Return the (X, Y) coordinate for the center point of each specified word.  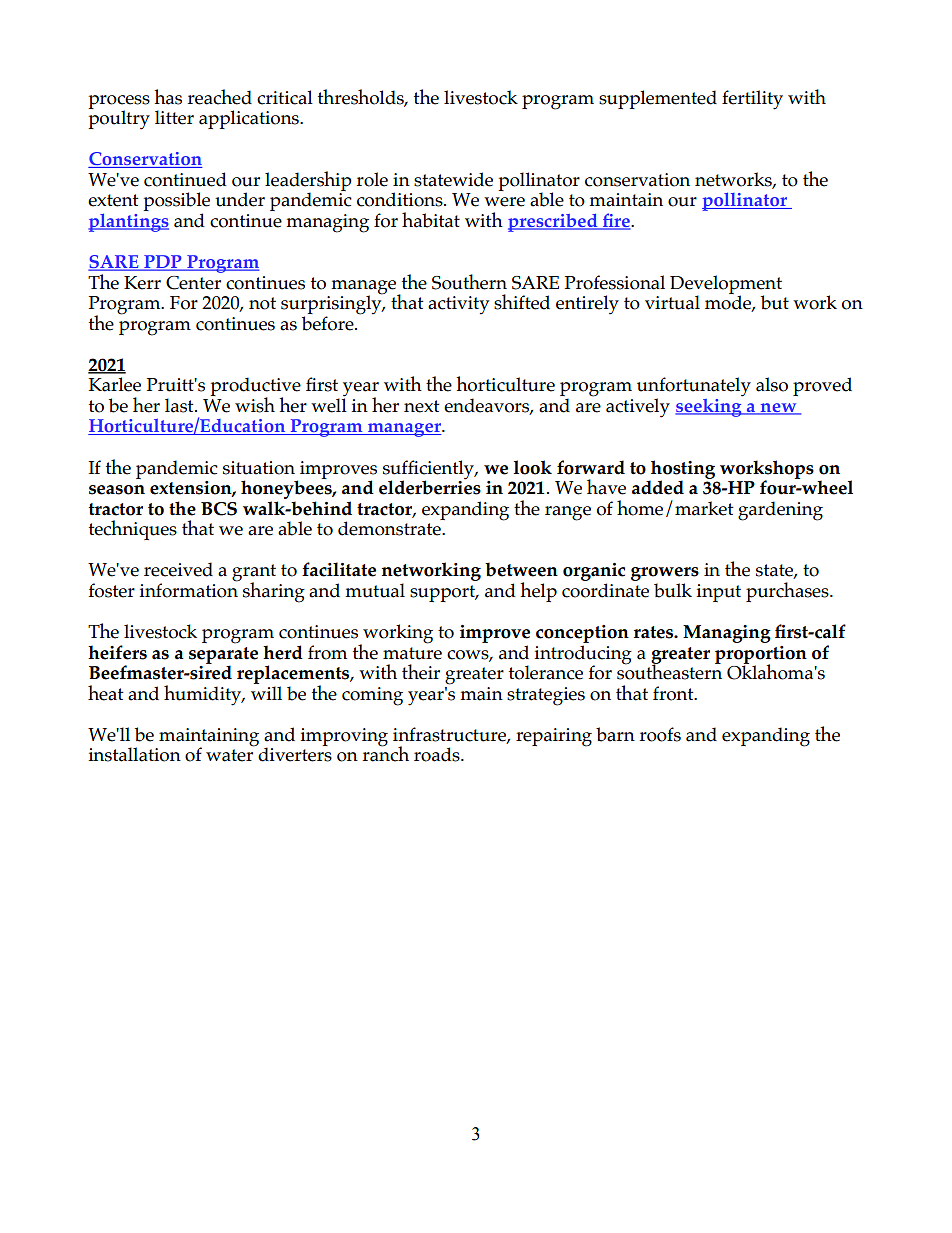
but (775, 302)
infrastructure (450, 735)
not (262, 303)
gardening (780, 511)
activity (458, 305)
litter (174, 117)
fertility (752, 100)
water (229, 755)
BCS (219, 509)
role (372, 179)
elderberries (430, 486)
